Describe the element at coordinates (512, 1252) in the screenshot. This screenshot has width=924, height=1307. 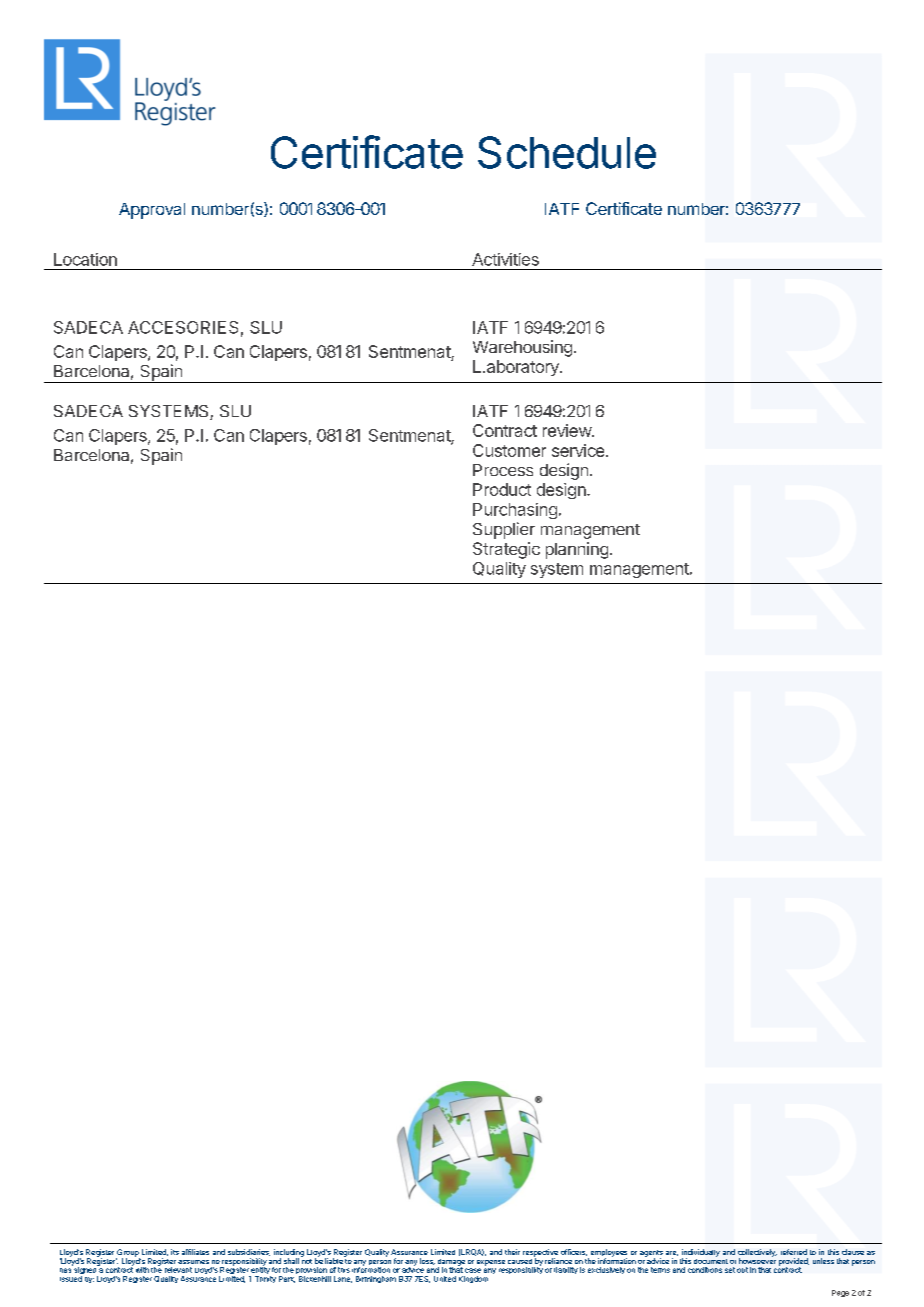
I see `their` at that location.
